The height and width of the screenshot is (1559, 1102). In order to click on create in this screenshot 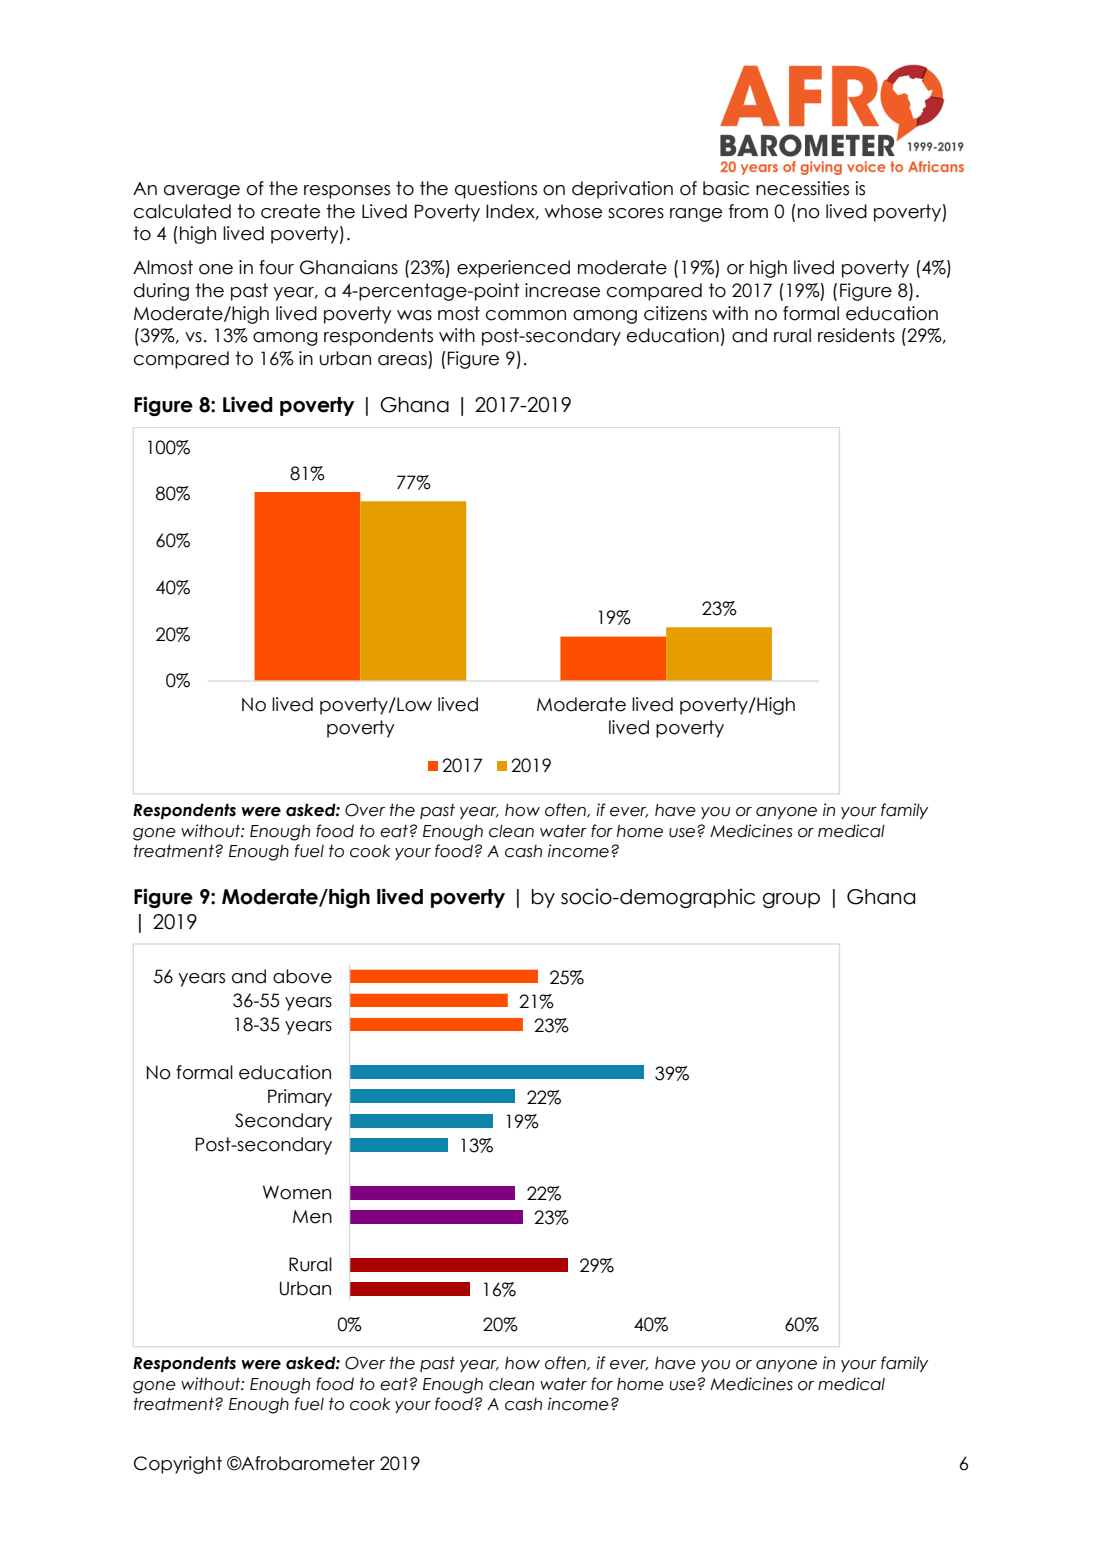, I will do `click(290, 211)`.
